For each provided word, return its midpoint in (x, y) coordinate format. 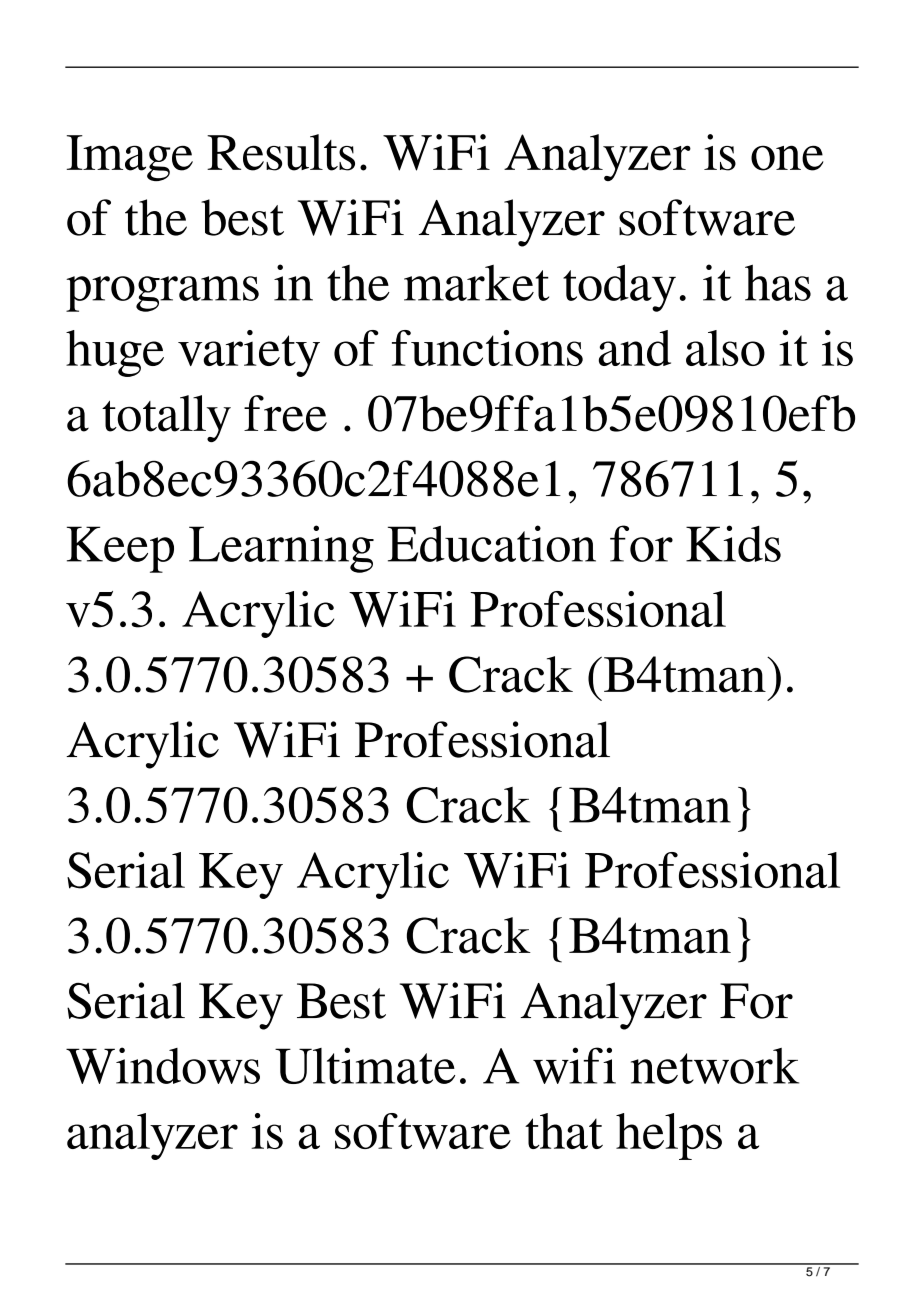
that (564, 1131)
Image (130, 158)
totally (166, 418)
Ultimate (365, 1065)
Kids (733, 543)
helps (669, 1136)
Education (492, 543)
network (715, 1066)
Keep (120, 549)
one (787, 158)
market (476, 283)
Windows (163, 1065)
